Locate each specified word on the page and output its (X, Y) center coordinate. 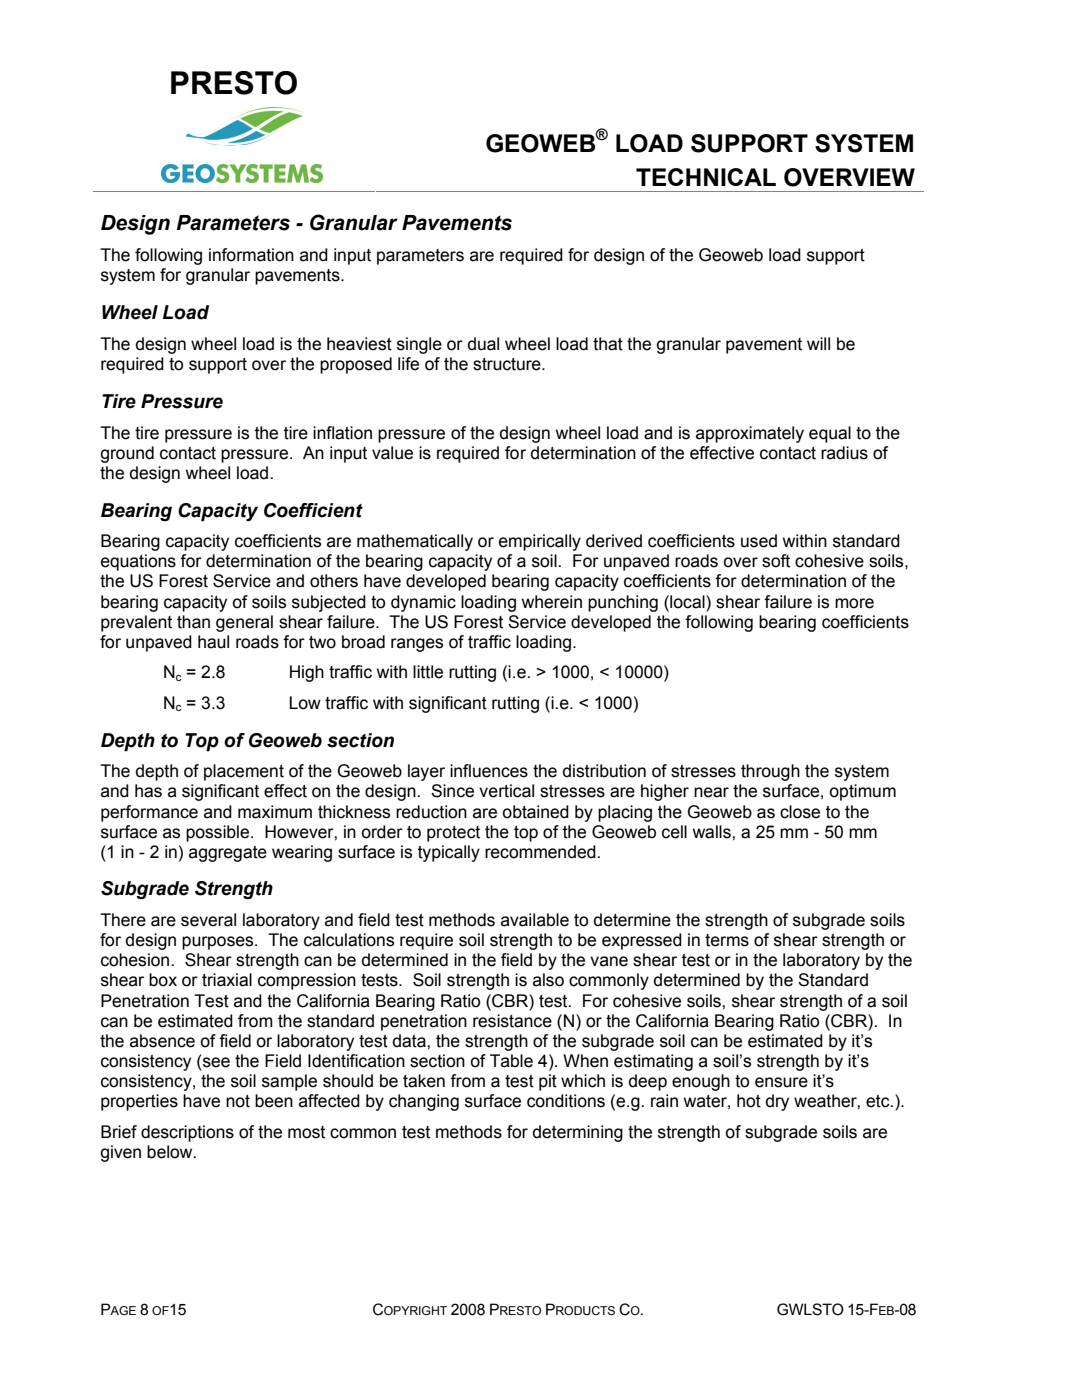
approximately (750, 434)
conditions (566, 1101)
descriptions (187, 1133)
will (818, 343)
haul (213, 642)
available (535, 920)
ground (127, 454)
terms (727, 940)
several (208, 920)
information (251, 255)
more (854, 603)
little (428, 672)
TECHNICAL (706, 177)
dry (777, 1102)
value (392, 453)
